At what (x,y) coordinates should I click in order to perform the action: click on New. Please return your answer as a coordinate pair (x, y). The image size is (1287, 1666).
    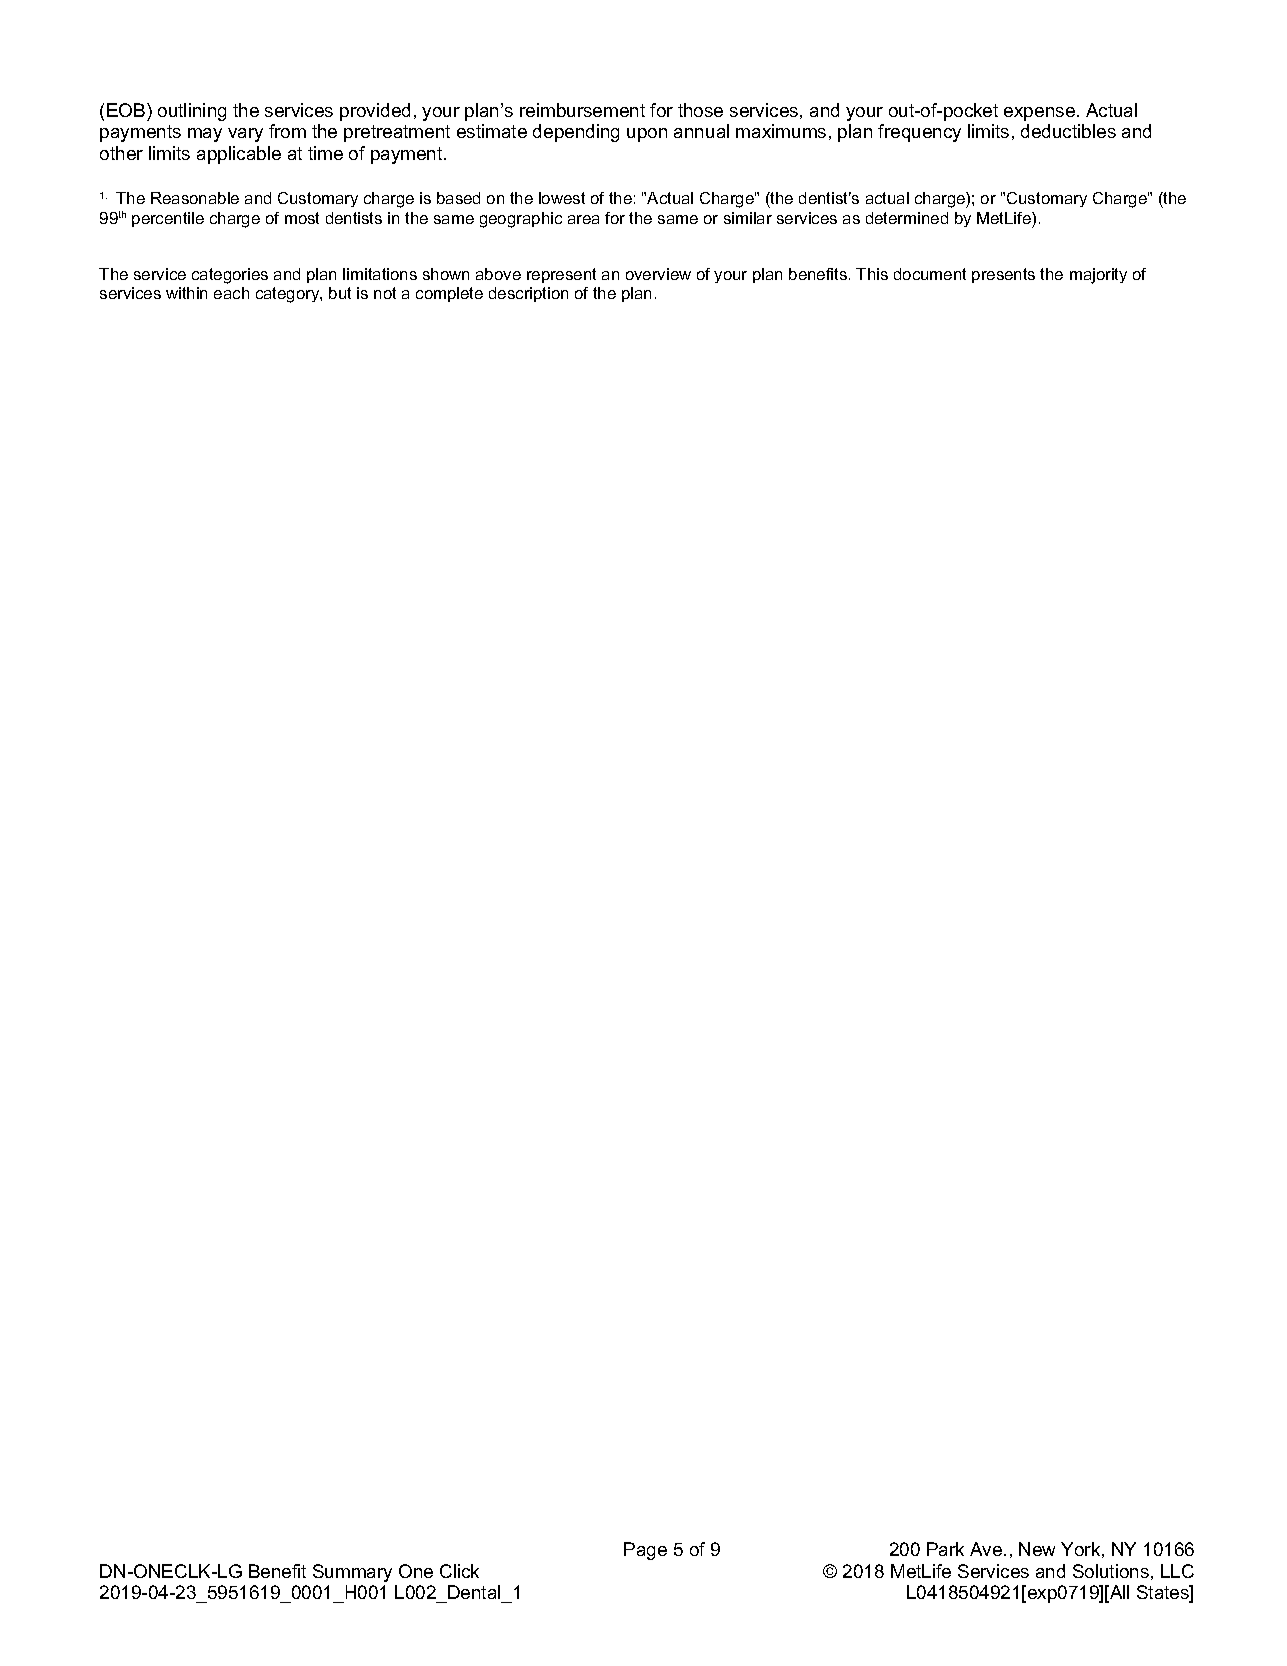
    Looking at the image, I should click on (1037, 1549).
